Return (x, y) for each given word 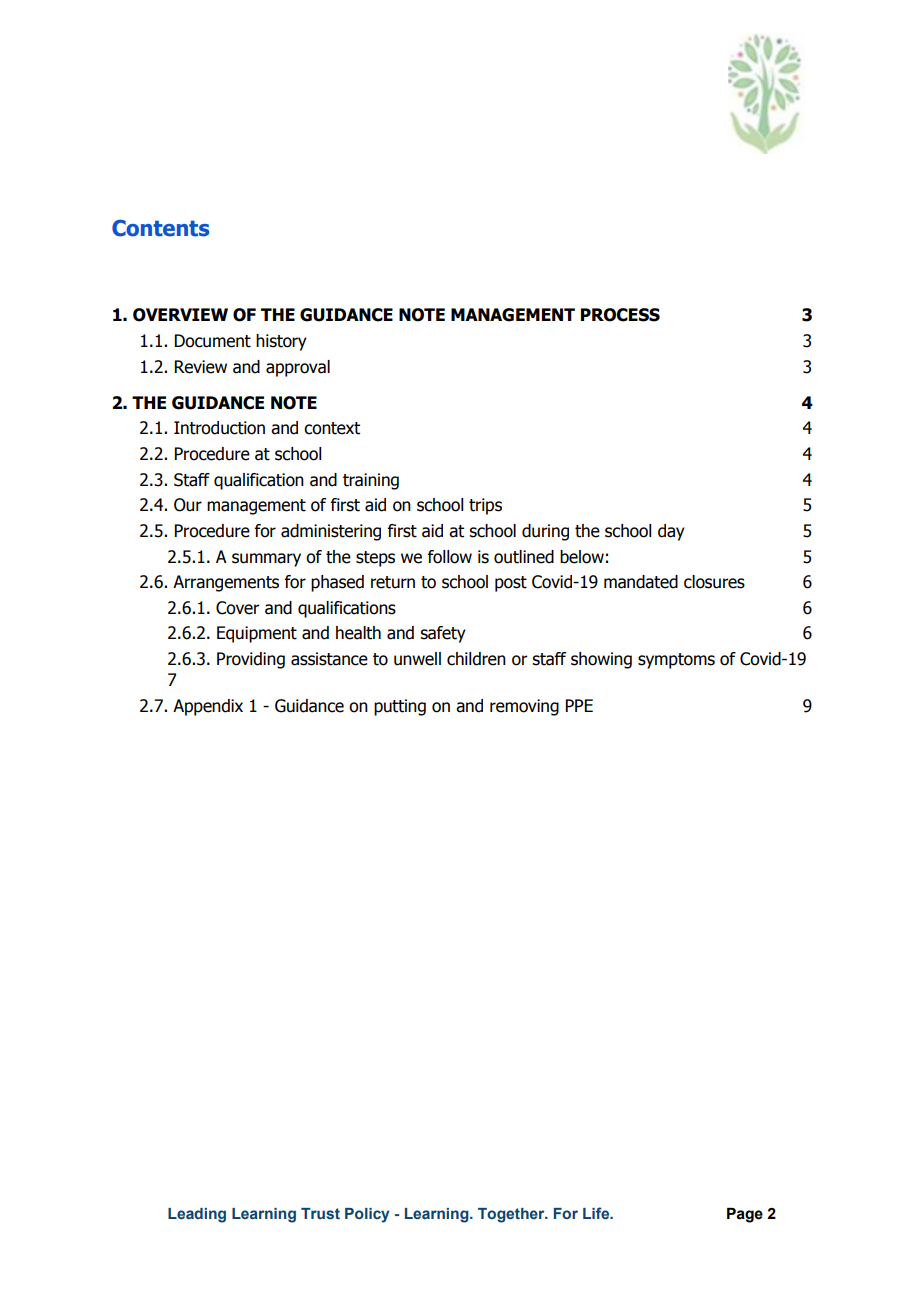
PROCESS (620, 315)
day (671, 532)
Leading (197, 1215)
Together (512, 1215)
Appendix (208, 707)
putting (400, 707)
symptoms (676, 661)
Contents (161, 228)
